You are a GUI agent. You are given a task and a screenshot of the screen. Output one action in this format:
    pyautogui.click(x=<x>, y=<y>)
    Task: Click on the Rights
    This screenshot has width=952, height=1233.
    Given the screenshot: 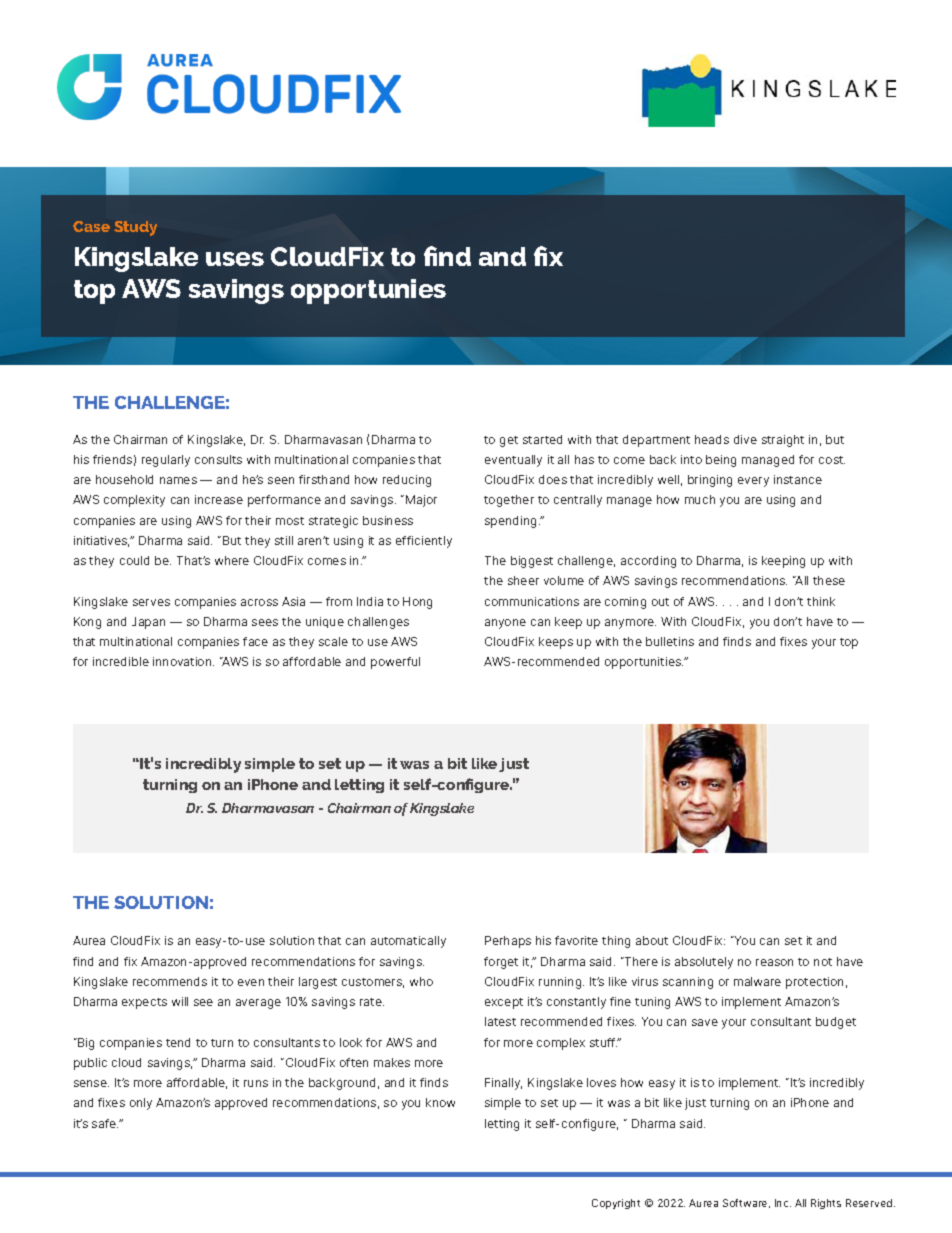 What is the action you would take?
    pyautogui.click(x=826, y=1204)
